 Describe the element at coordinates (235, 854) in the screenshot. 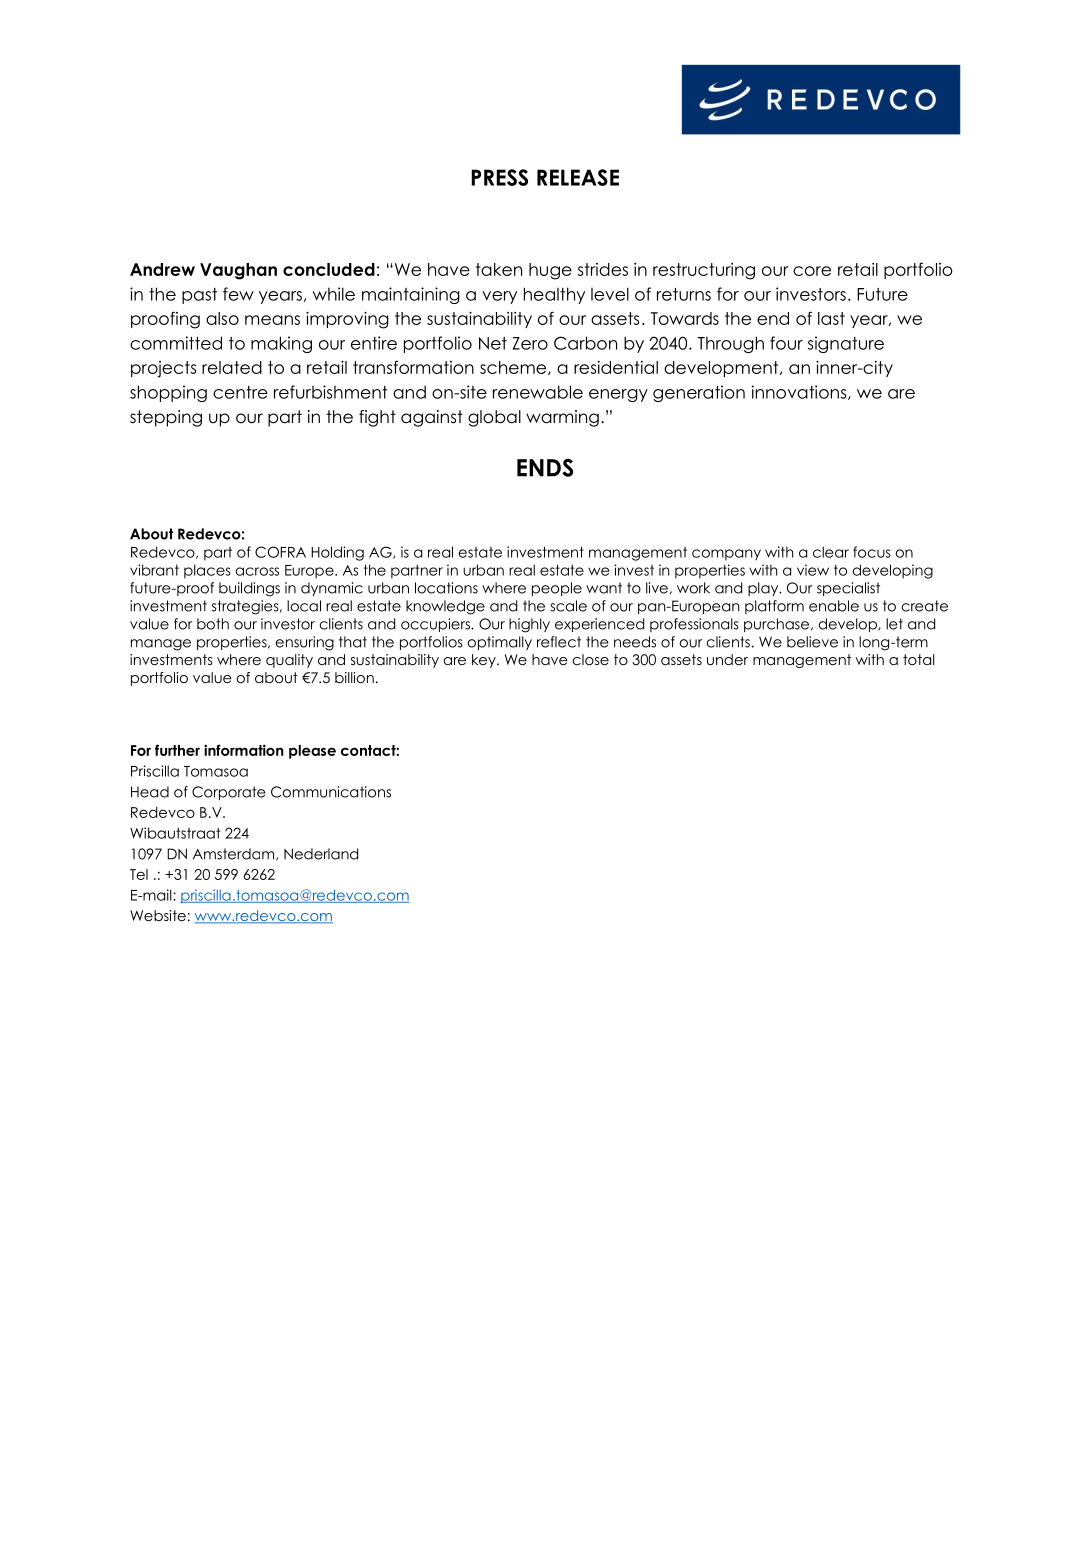

I see `Amsterdam` at that location.
